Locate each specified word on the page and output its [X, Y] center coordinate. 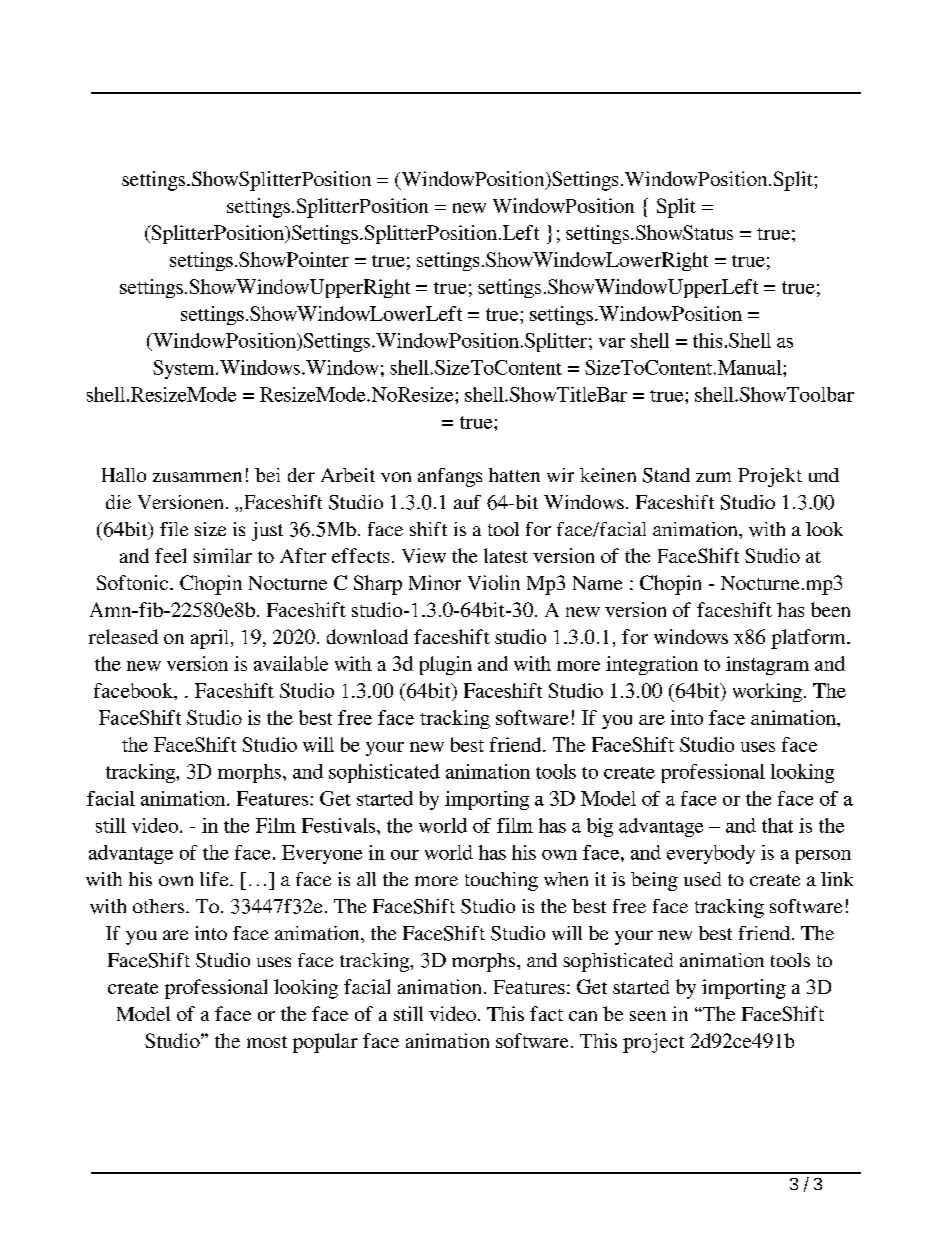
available [291, 663]
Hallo [124, 475]
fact [546, 1013]
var [612, 343]
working [767, 692]
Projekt [770, 477]
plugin [446, 665]
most [267, 1042]
